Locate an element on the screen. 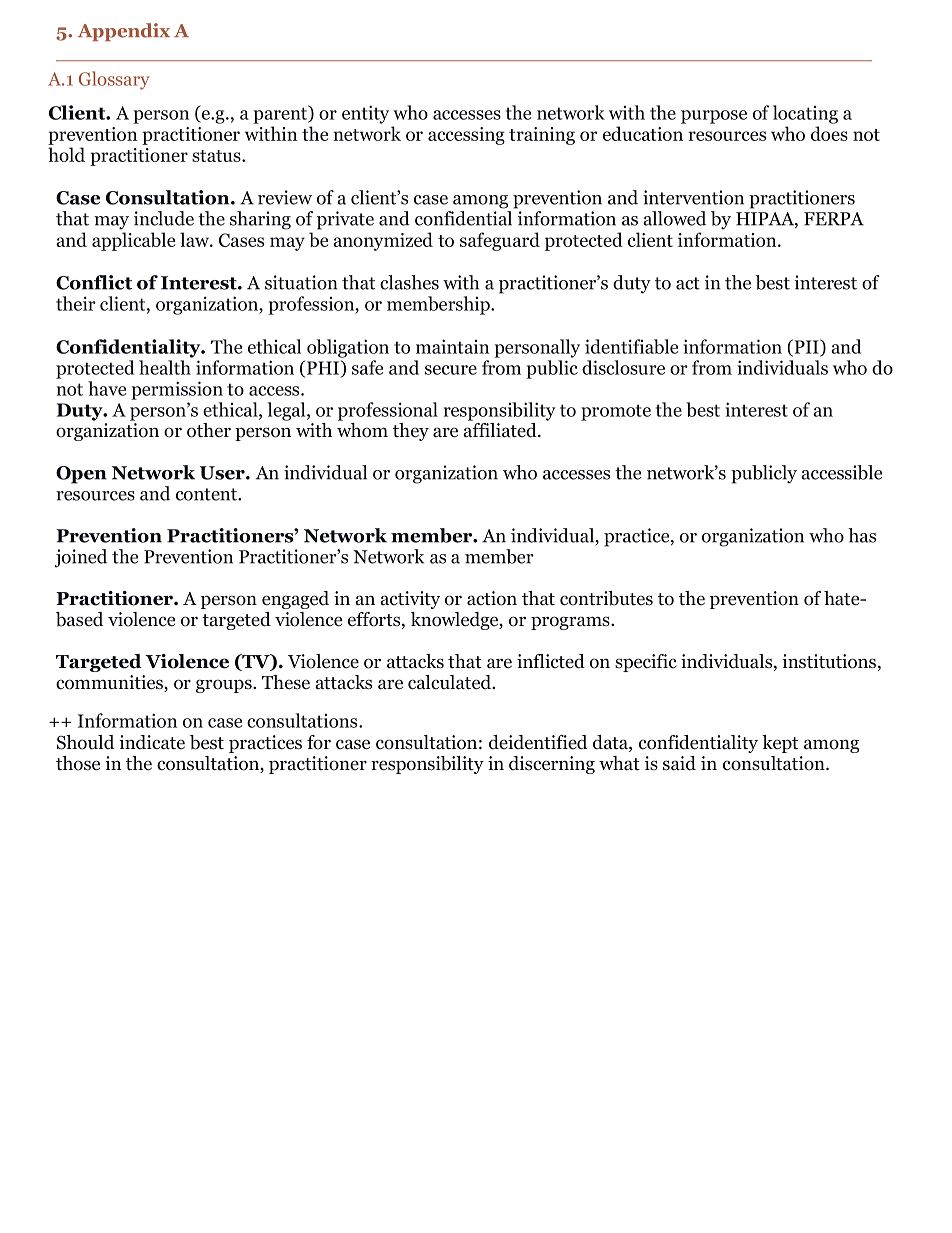 The height and width of the screenshot is (1233, 952). joined is located at coordinates (80, 558).
